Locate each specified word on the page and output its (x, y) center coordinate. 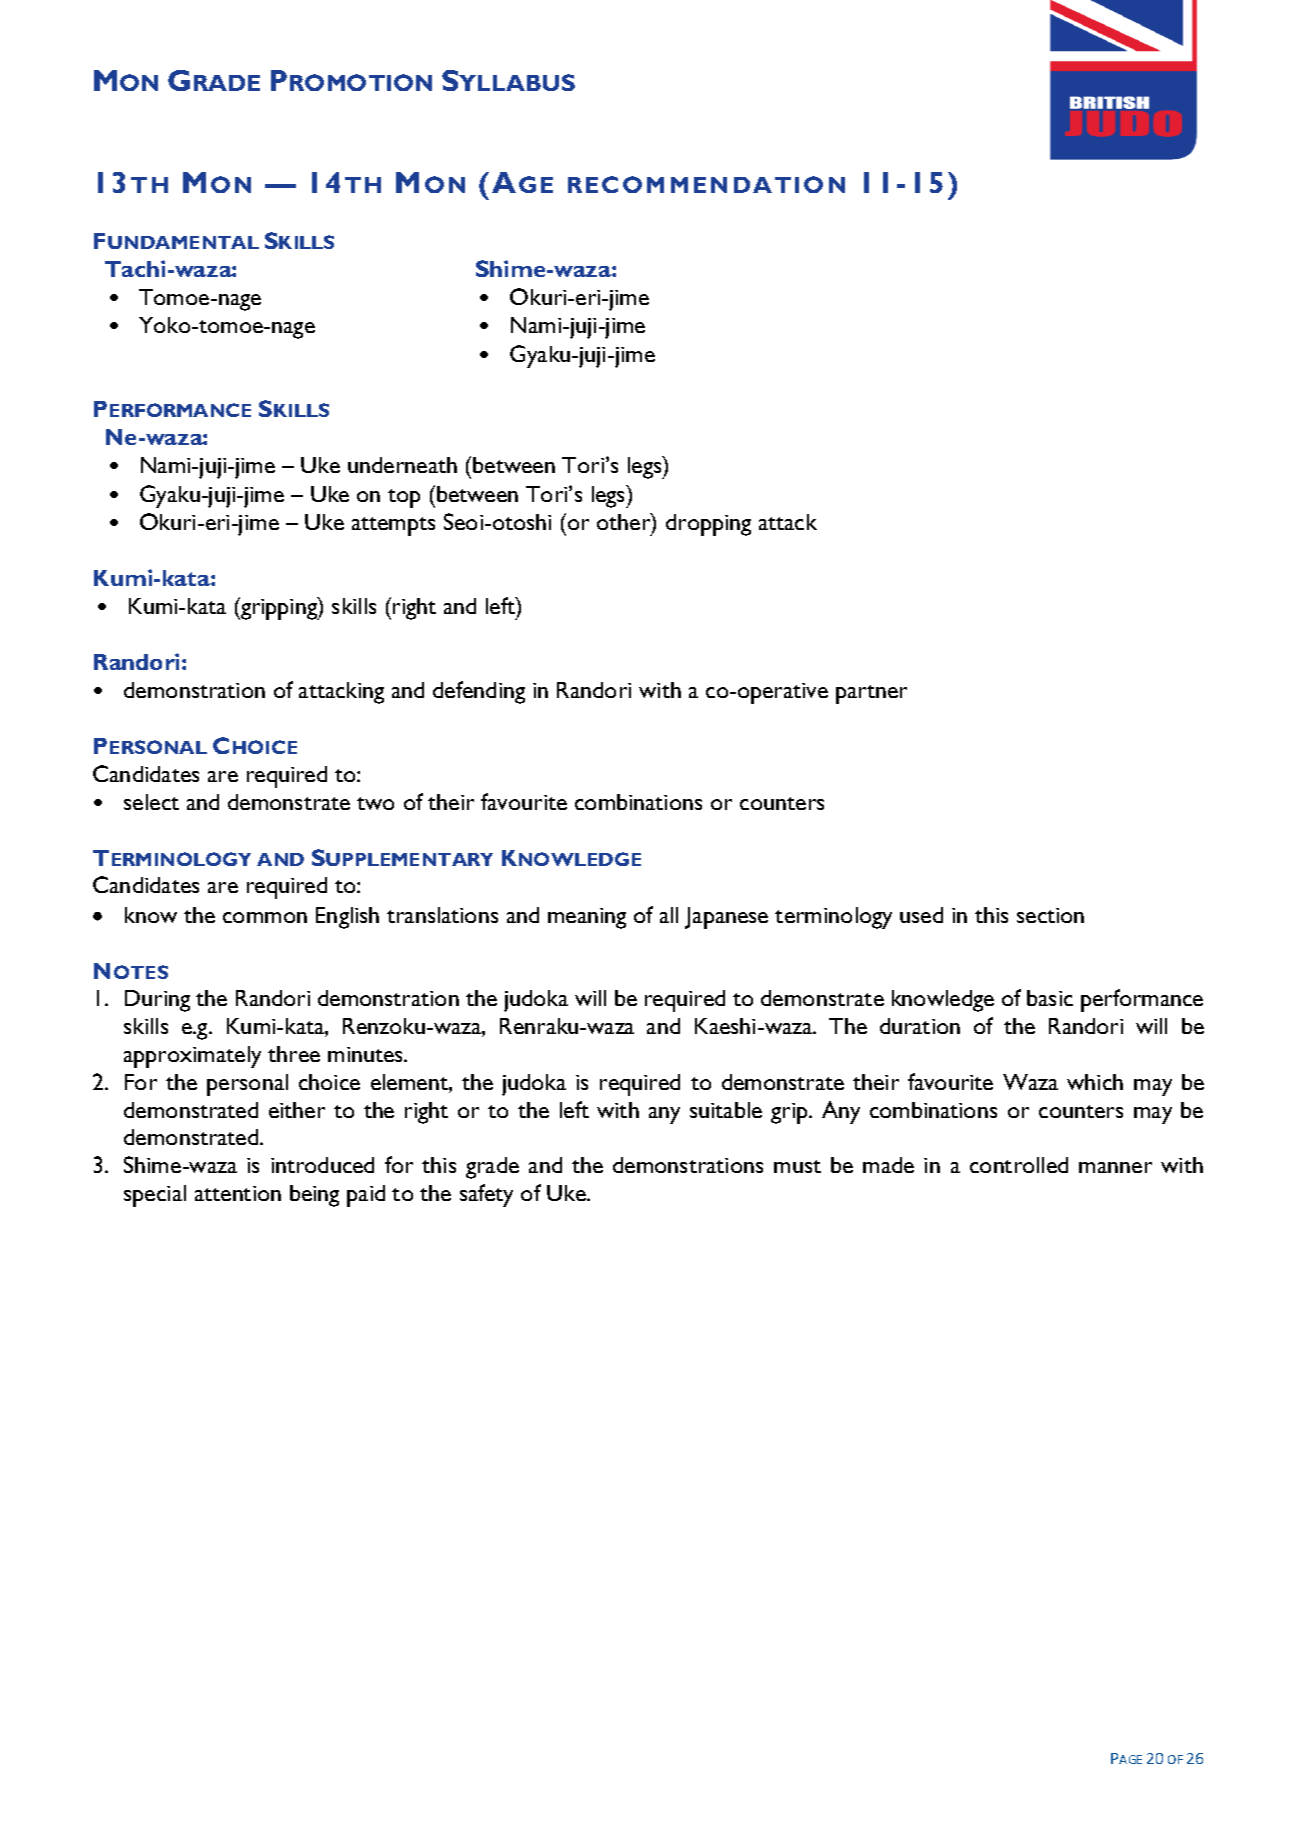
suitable (726, 1110)
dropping (708, 525)
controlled (1019, 1165)
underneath (402, 465)
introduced (322, 1165)
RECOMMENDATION (706, 184)
